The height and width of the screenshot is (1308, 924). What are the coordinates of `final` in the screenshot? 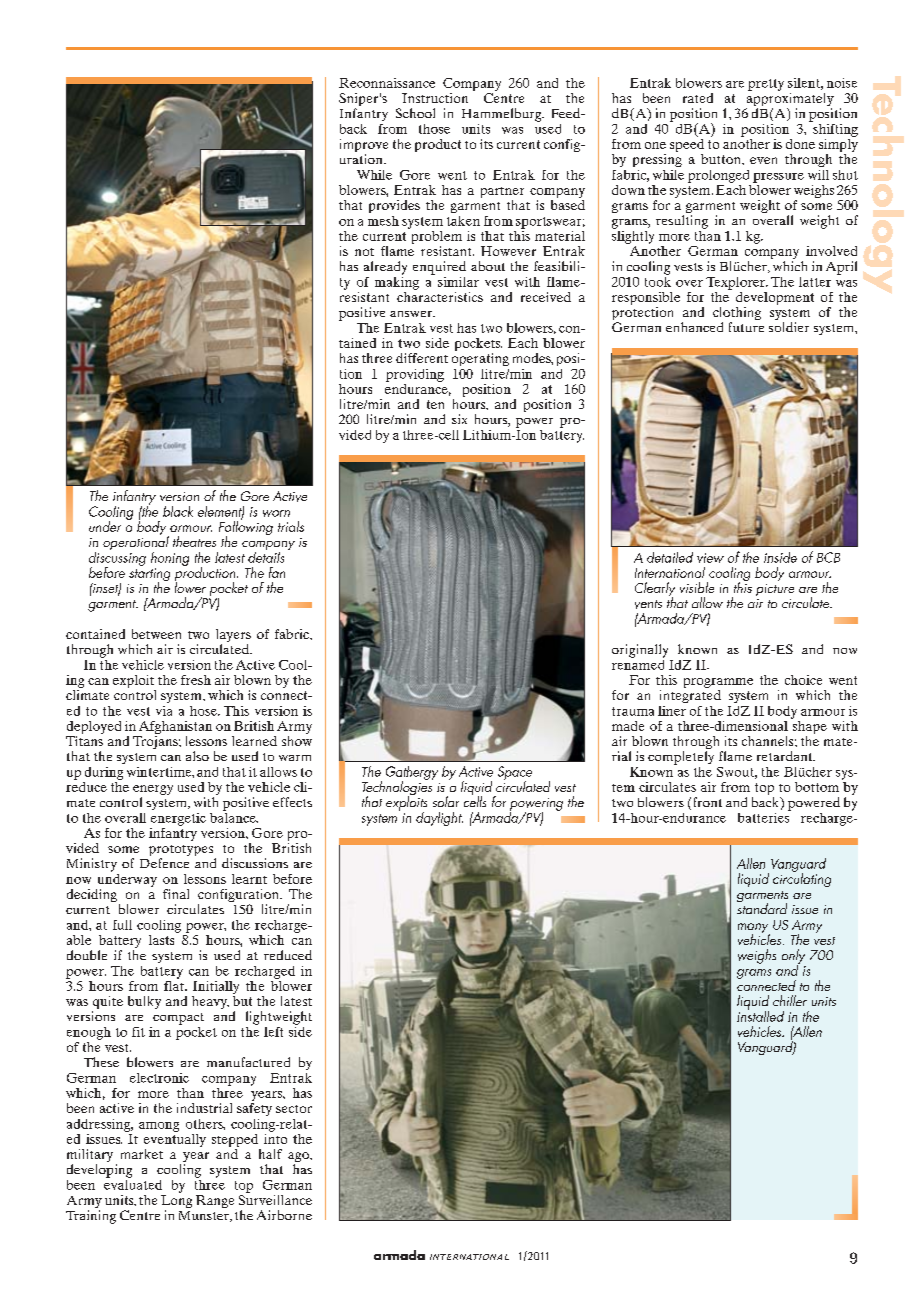 It's located at (176, 894).
